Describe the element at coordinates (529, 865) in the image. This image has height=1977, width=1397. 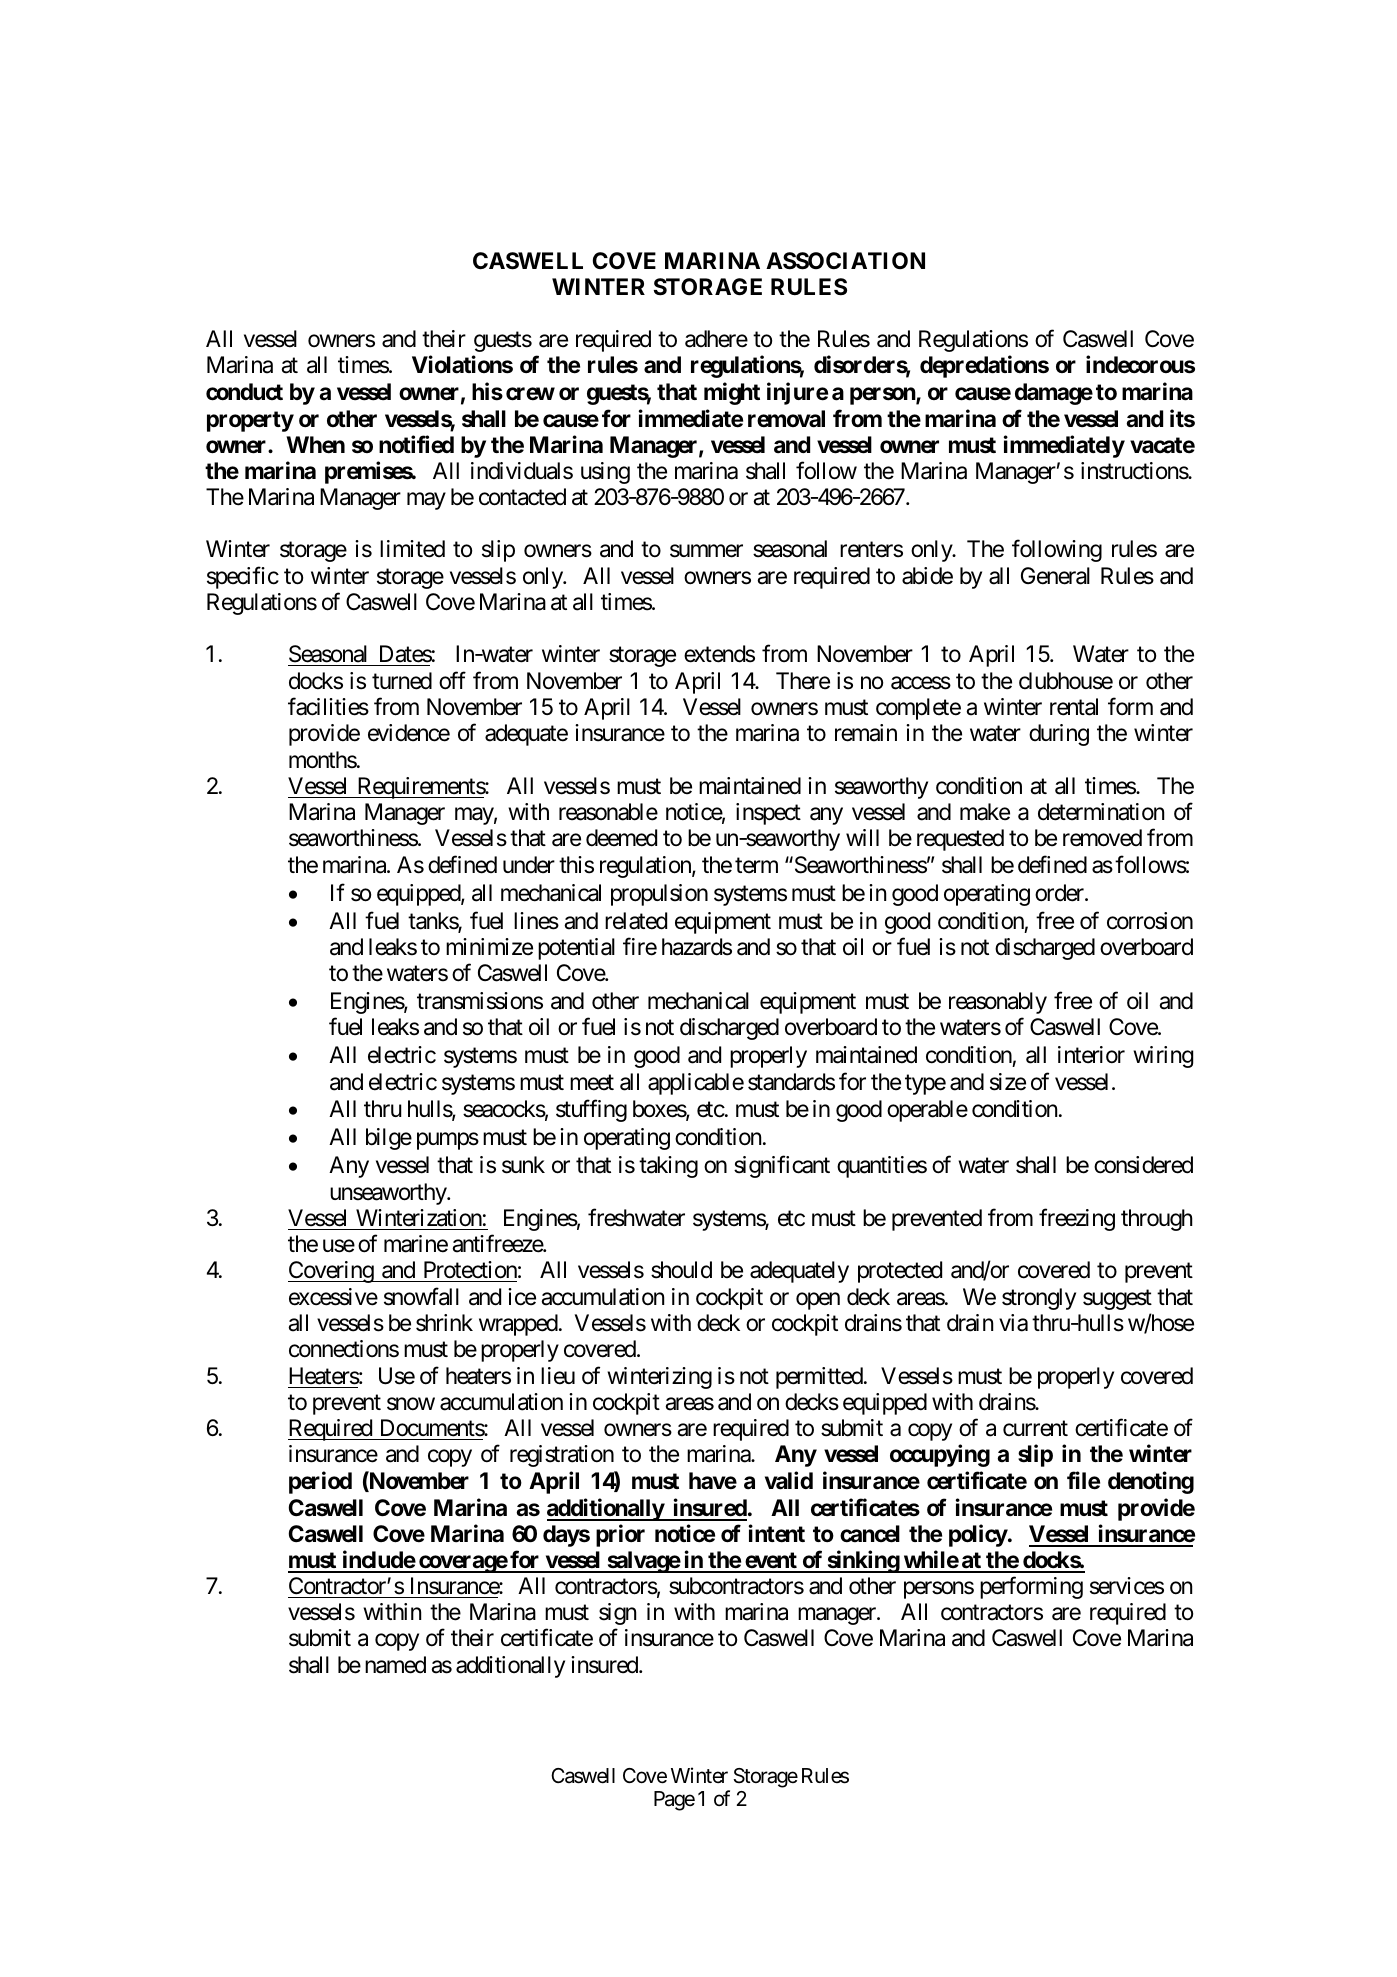
I see `under` at that location.
